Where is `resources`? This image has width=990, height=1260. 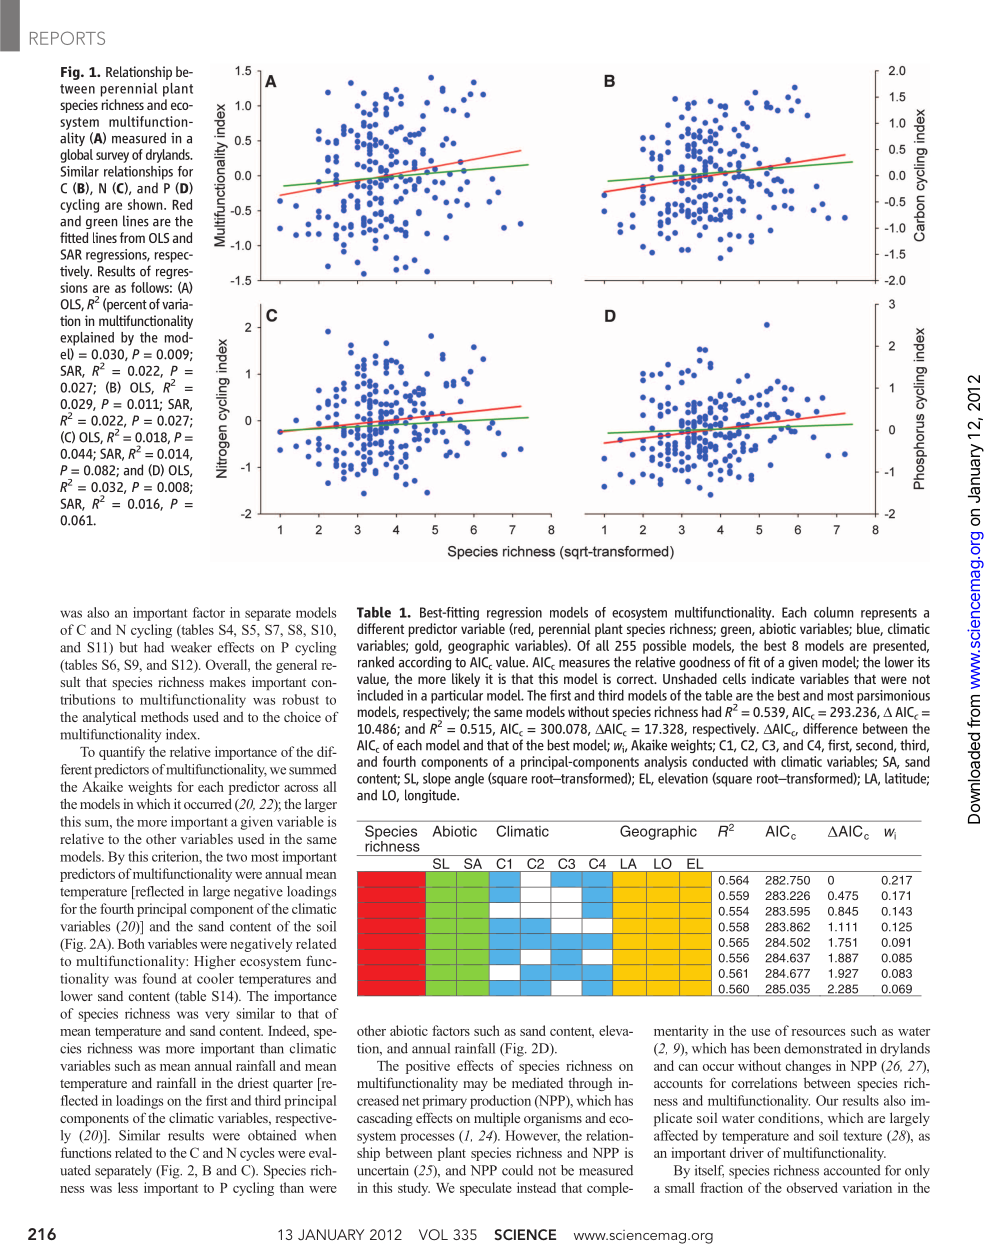 resources is located at coordinates (818, 1032).
